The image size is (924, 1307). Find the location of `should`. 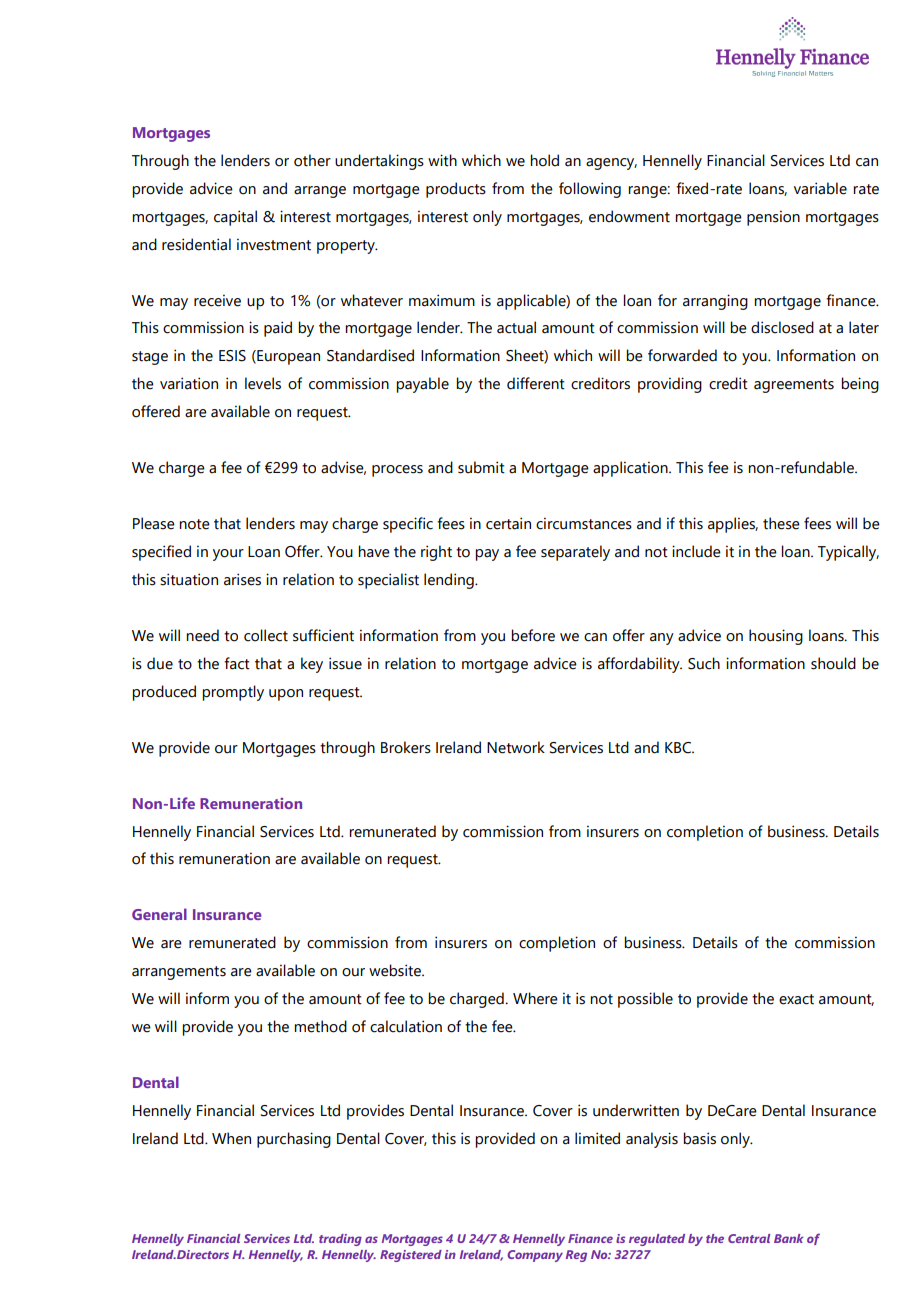

should is located at coordinates (833, 663).
